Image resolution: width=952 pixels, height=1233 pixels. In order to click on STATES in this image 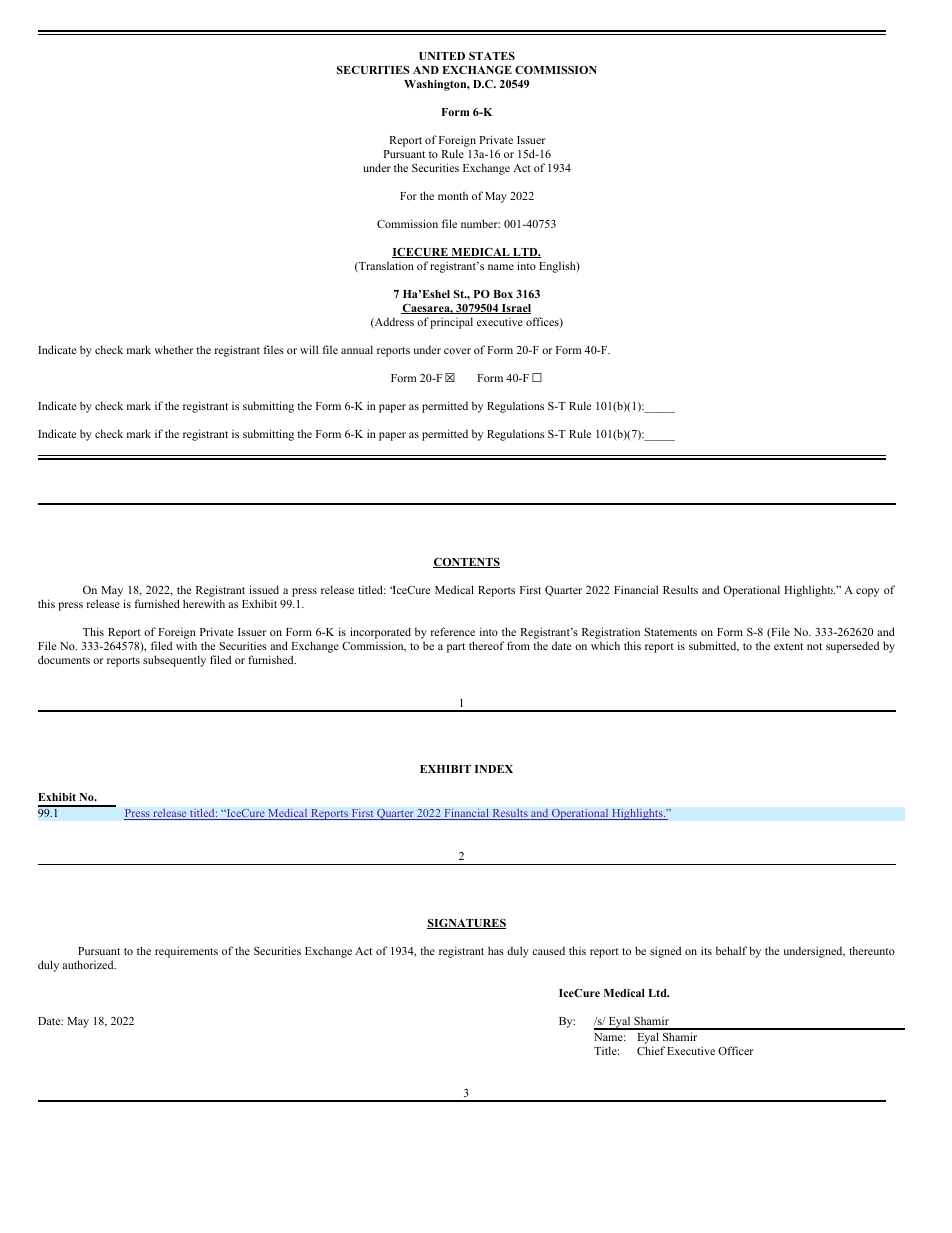, I will do `click(492, 56)`.
